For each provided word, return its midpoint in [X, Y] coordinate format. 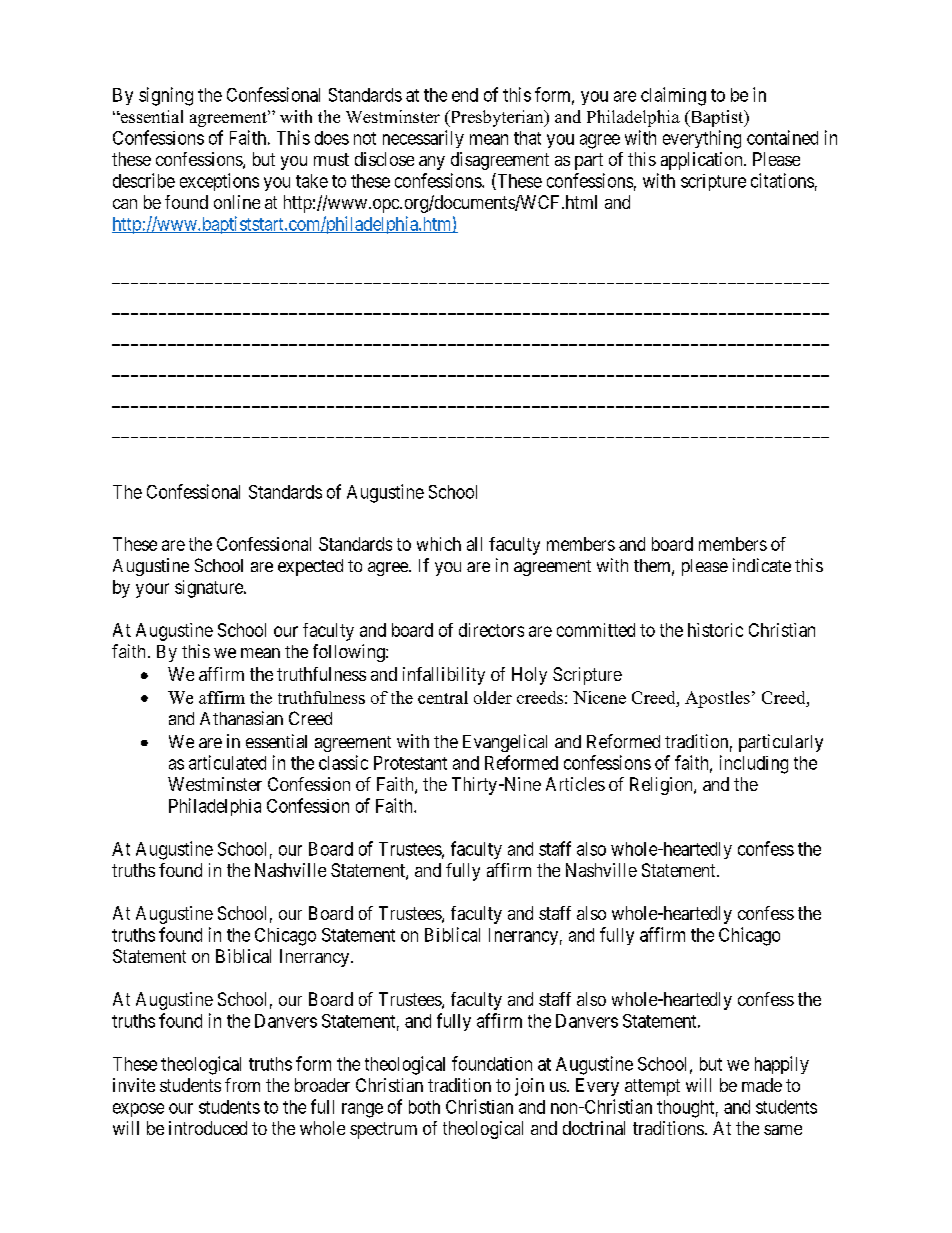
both [424, 1107]
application [703, 161]
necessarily [423, 139]
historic [715, 630]
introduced [208, 1128]
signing [166, 96]
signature [210, 589]
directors [491, 630]
